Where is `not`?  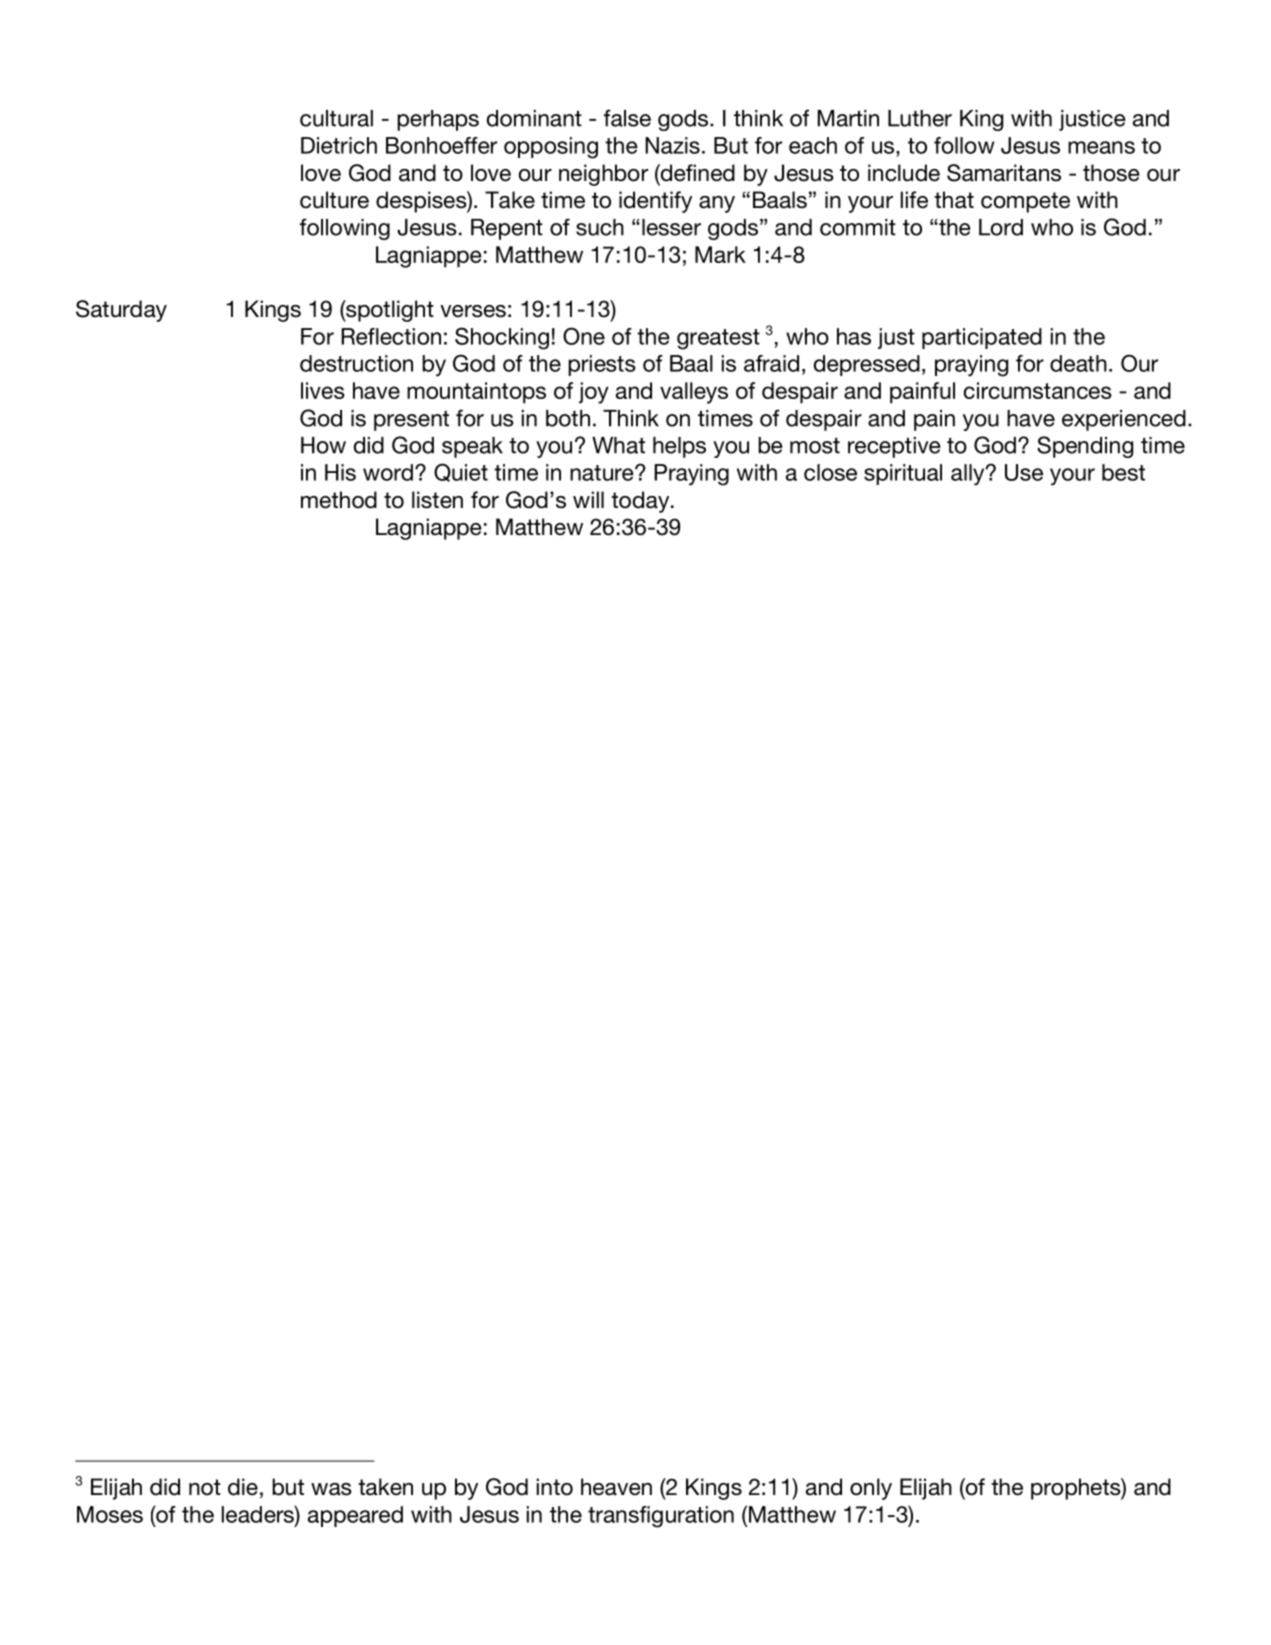 not is located at coordinates (205, 1487).
